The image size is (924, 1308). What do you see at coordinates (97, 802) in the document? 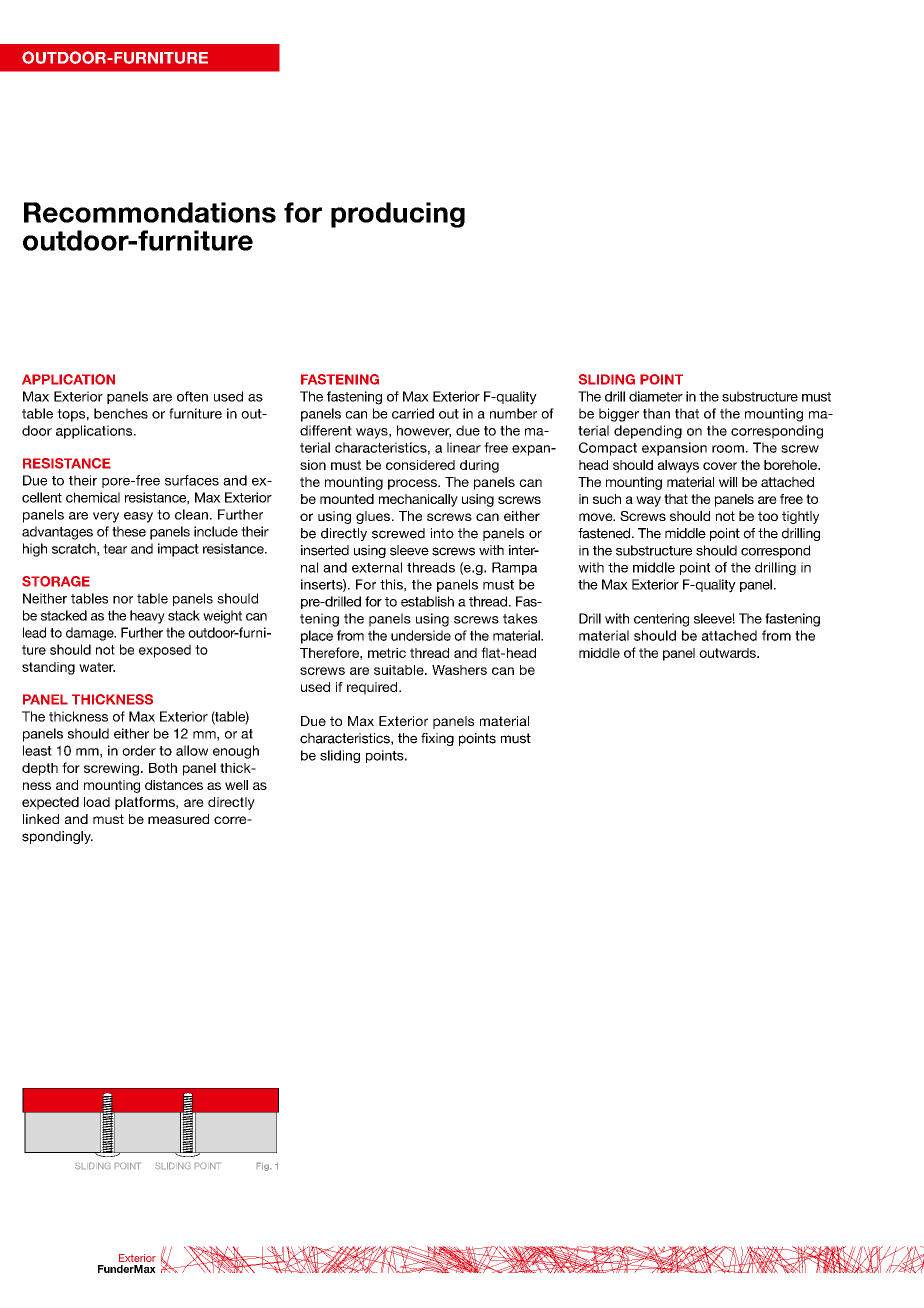
I see `load` at bounding box center [97, 802].
